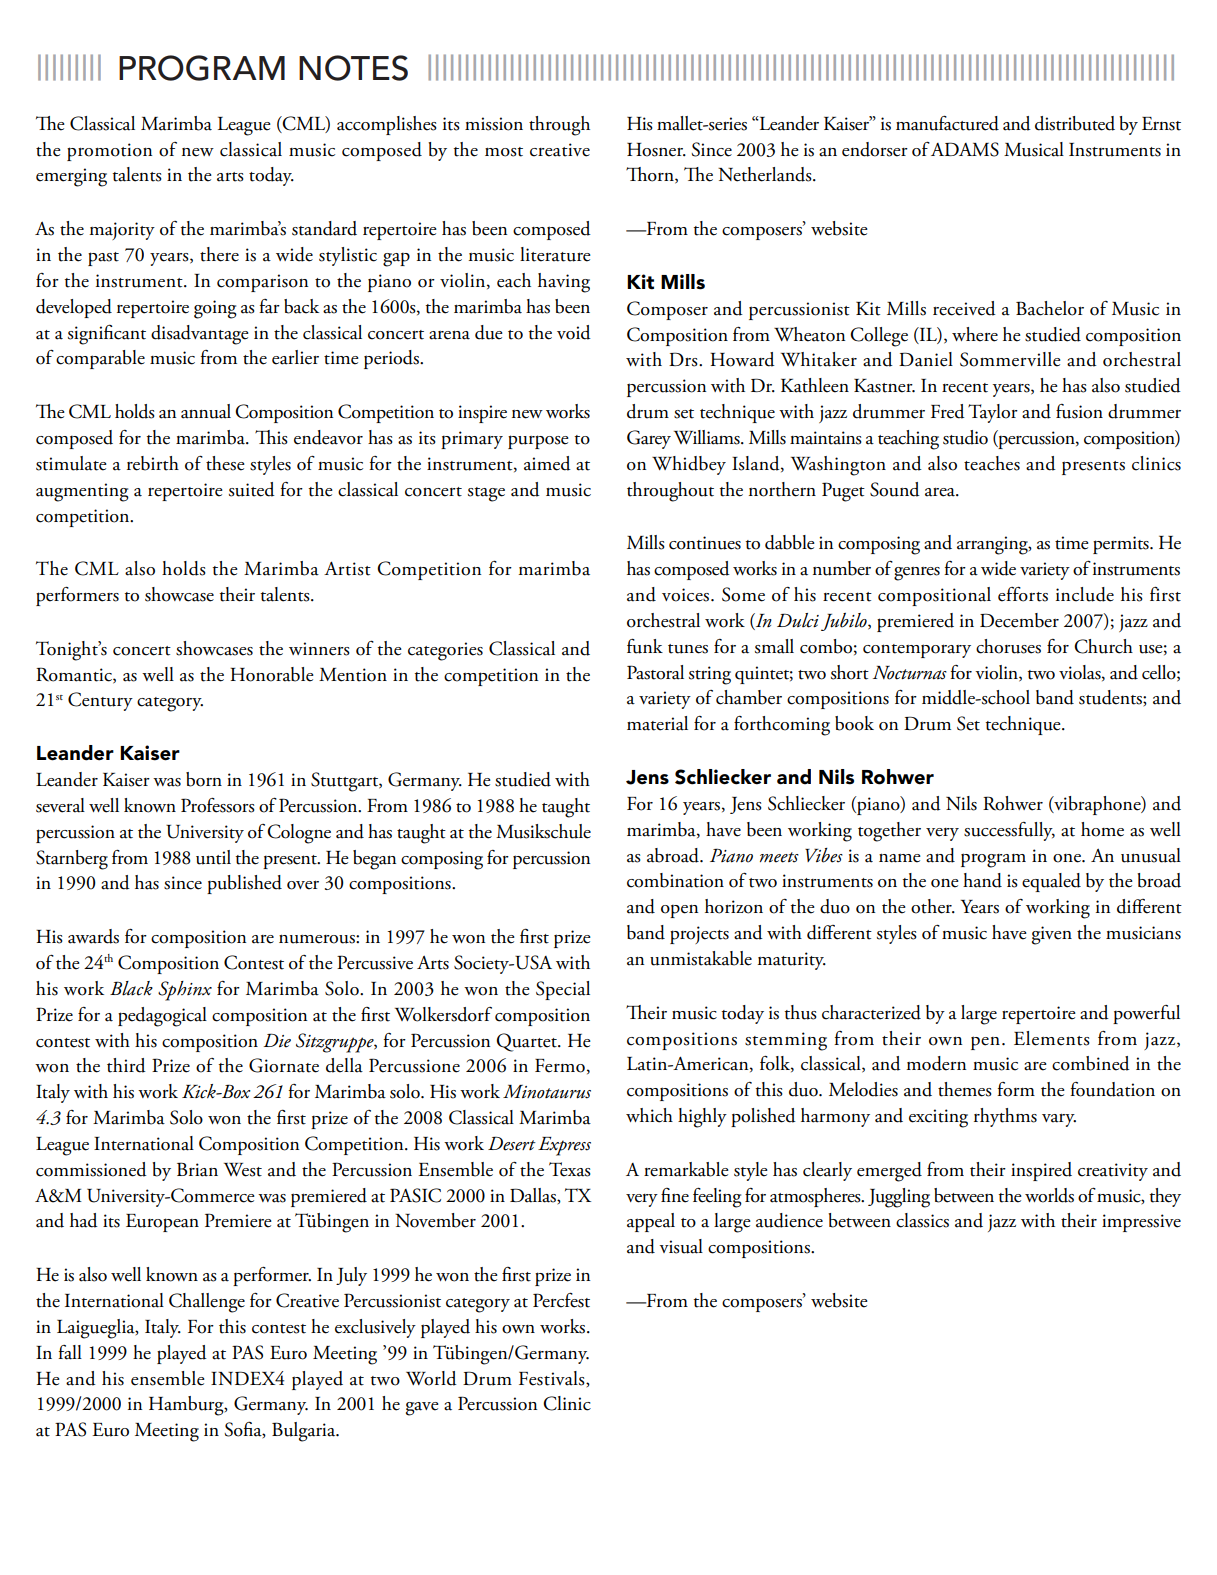 This screenshot has height=1575, width=1217. What do you see at coordinates (1075, 123) in the screenshot?
I see `distributed` at bounding box center [1075, 123].
